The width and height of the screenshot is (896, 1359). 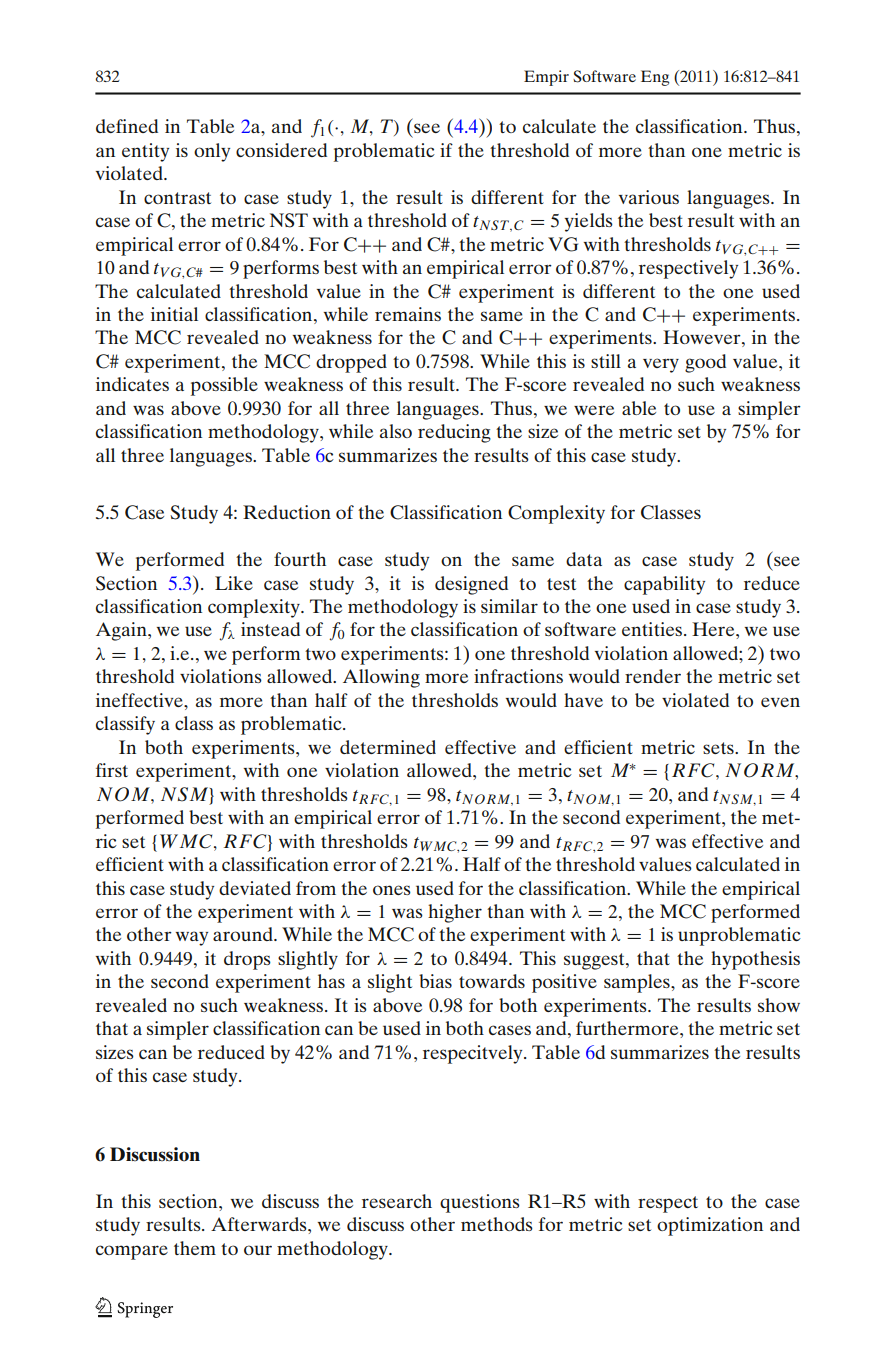 I want to click on Here, so click(x=714, y=629).
